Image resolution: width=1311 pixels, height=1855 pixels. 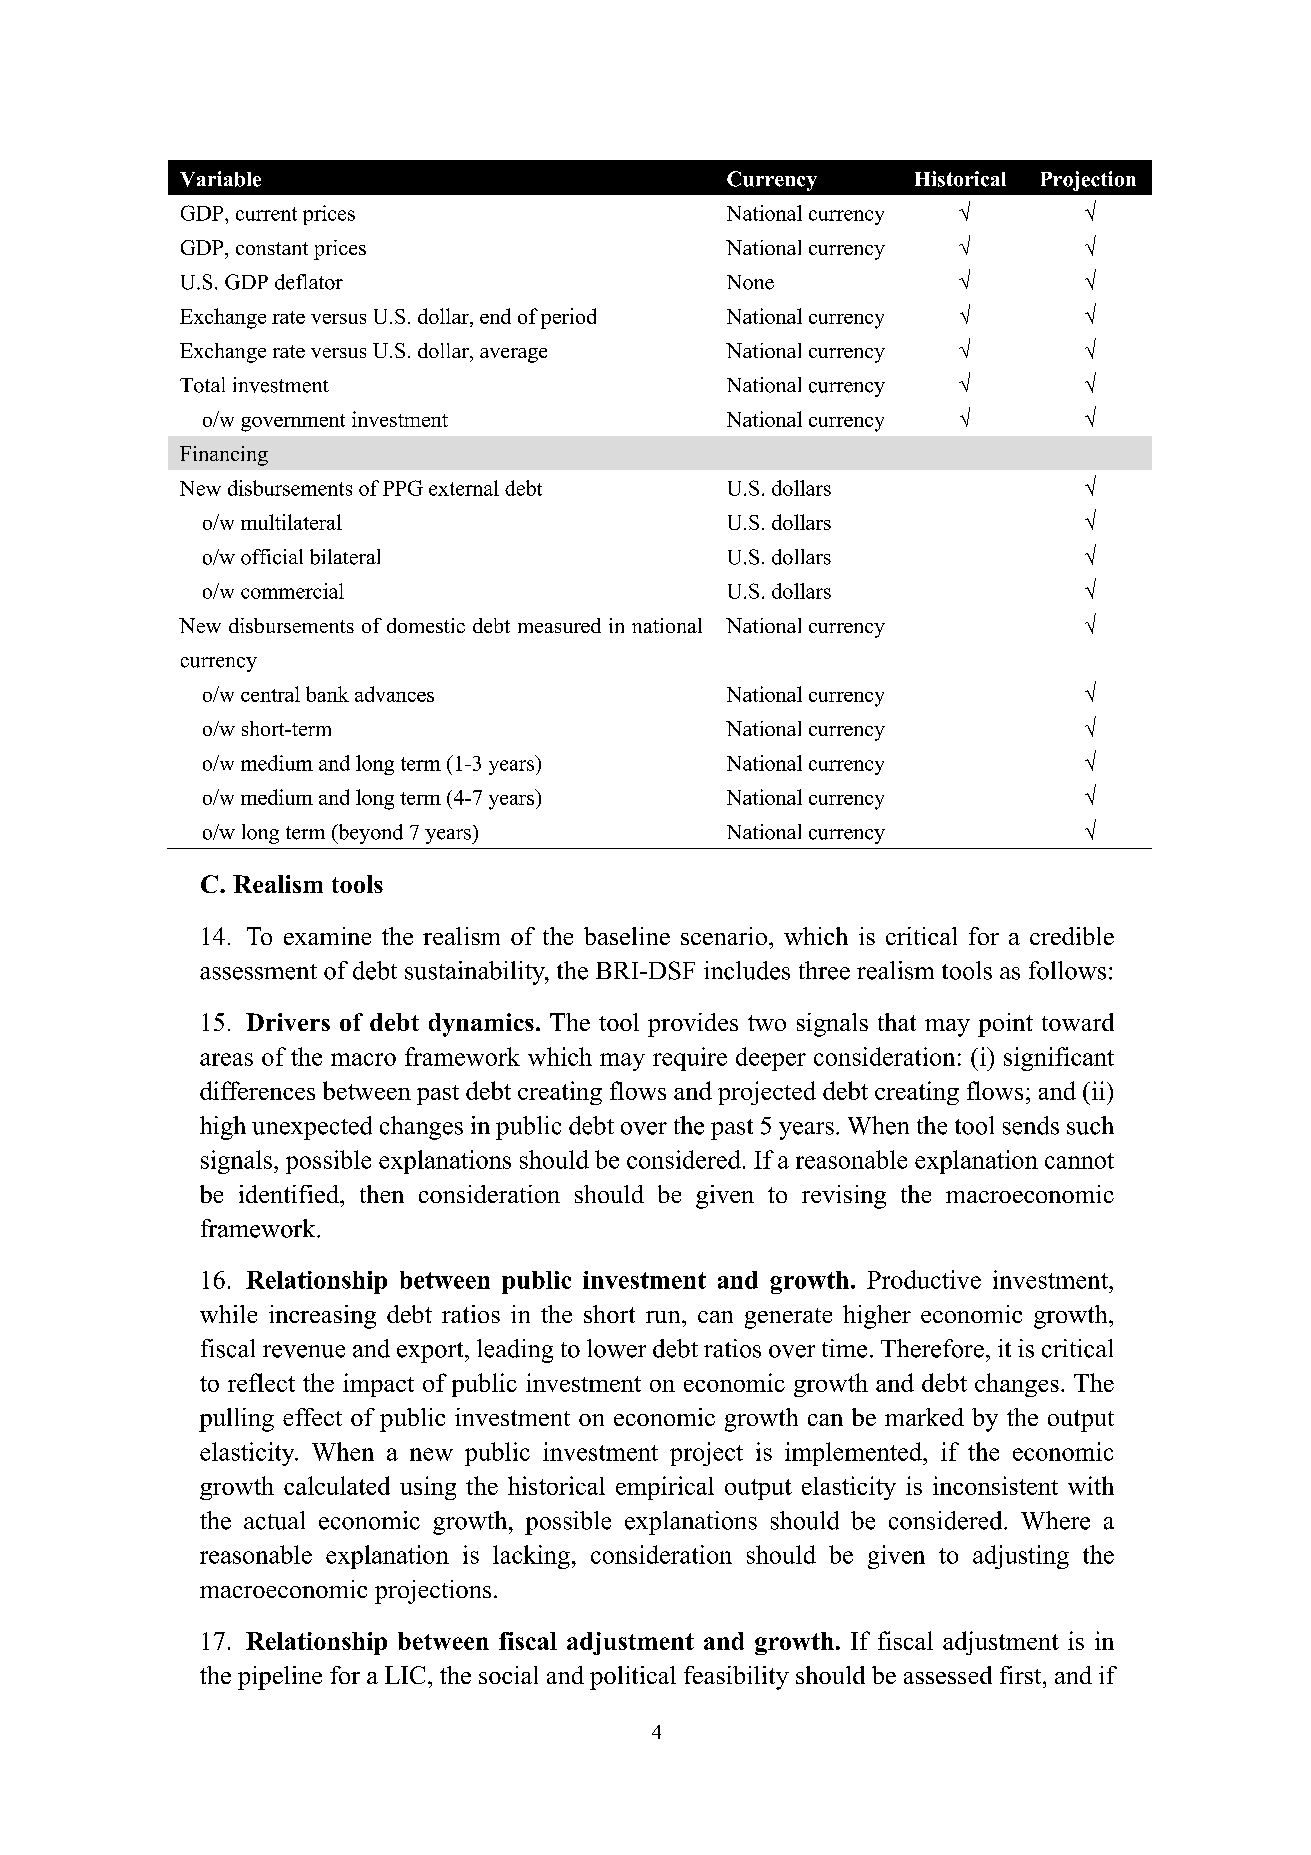 I want to click on require, so click(x=690, y=1059).
